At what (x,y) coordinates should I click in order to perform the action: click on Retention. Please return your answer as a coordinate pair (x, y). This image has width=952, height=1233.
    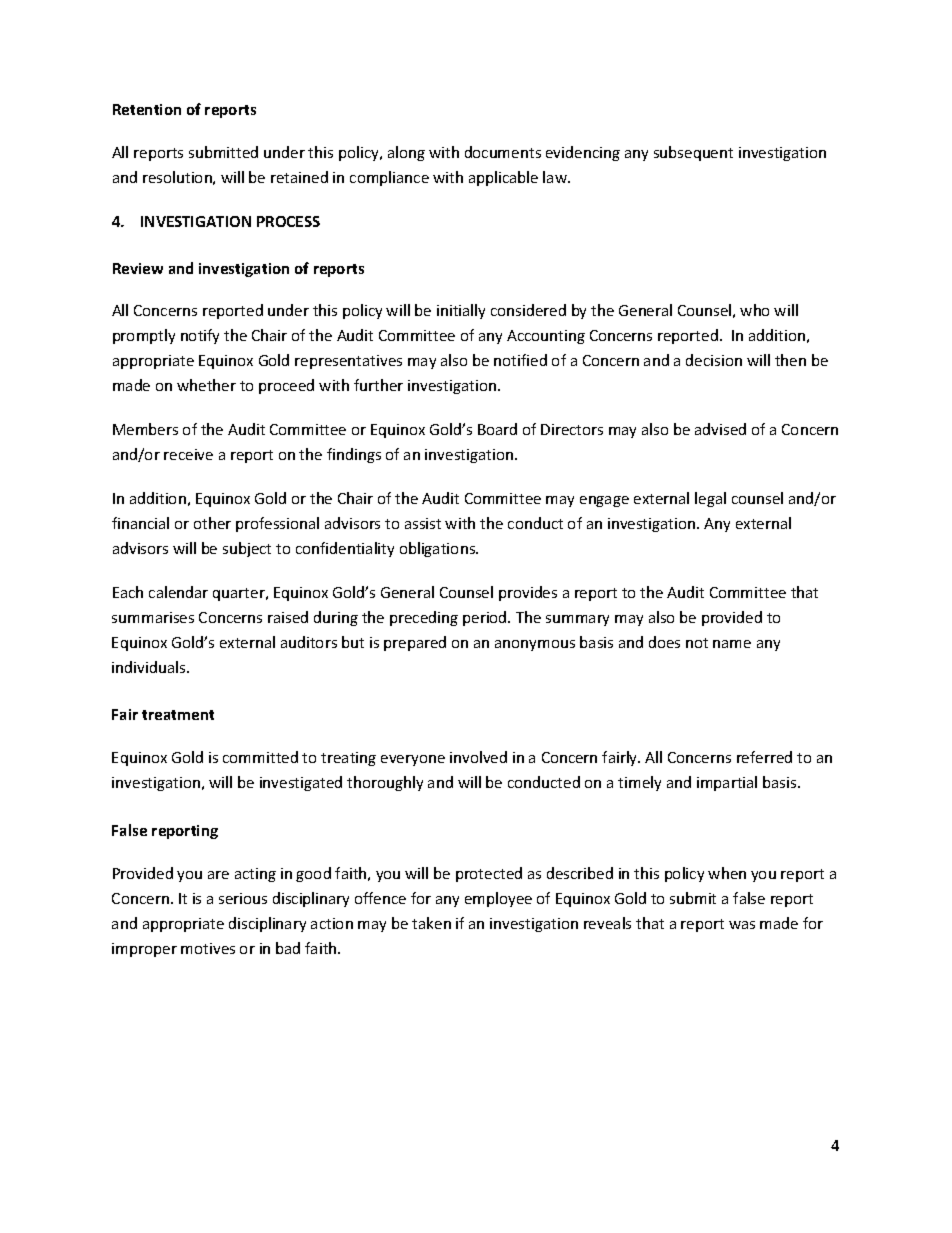
    Looking at the image, I should click on (147, 109).
